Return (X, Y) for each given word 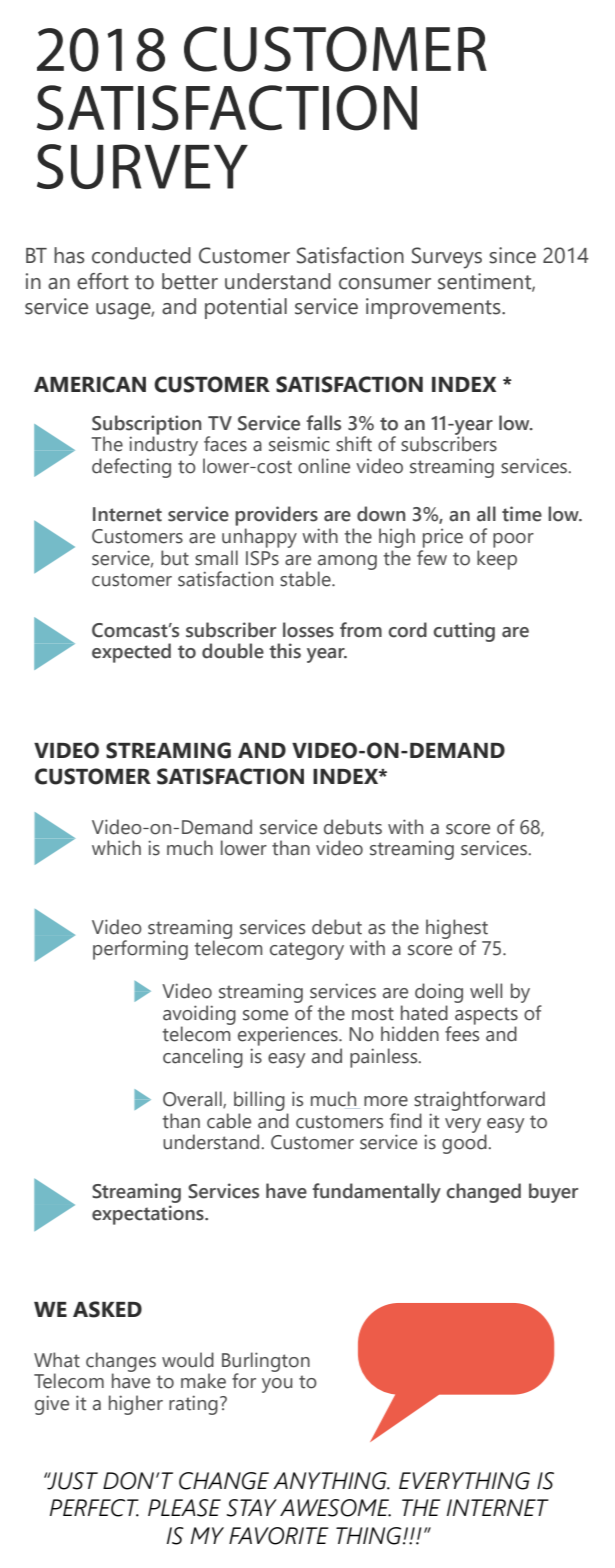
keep (497, 560)
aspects (486, 1017)
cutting (464, 632)
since (512, 255)
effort (103, 281)
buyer (553, 1193)
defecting (131, 468)
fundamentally (376, 1193)
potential (246, 308)
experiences (289, 1036)
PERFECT (94, 1508)
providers (276, 516)
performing (140, 950)
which (116, 848)
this (285, 651)
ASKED (107, 1309)
